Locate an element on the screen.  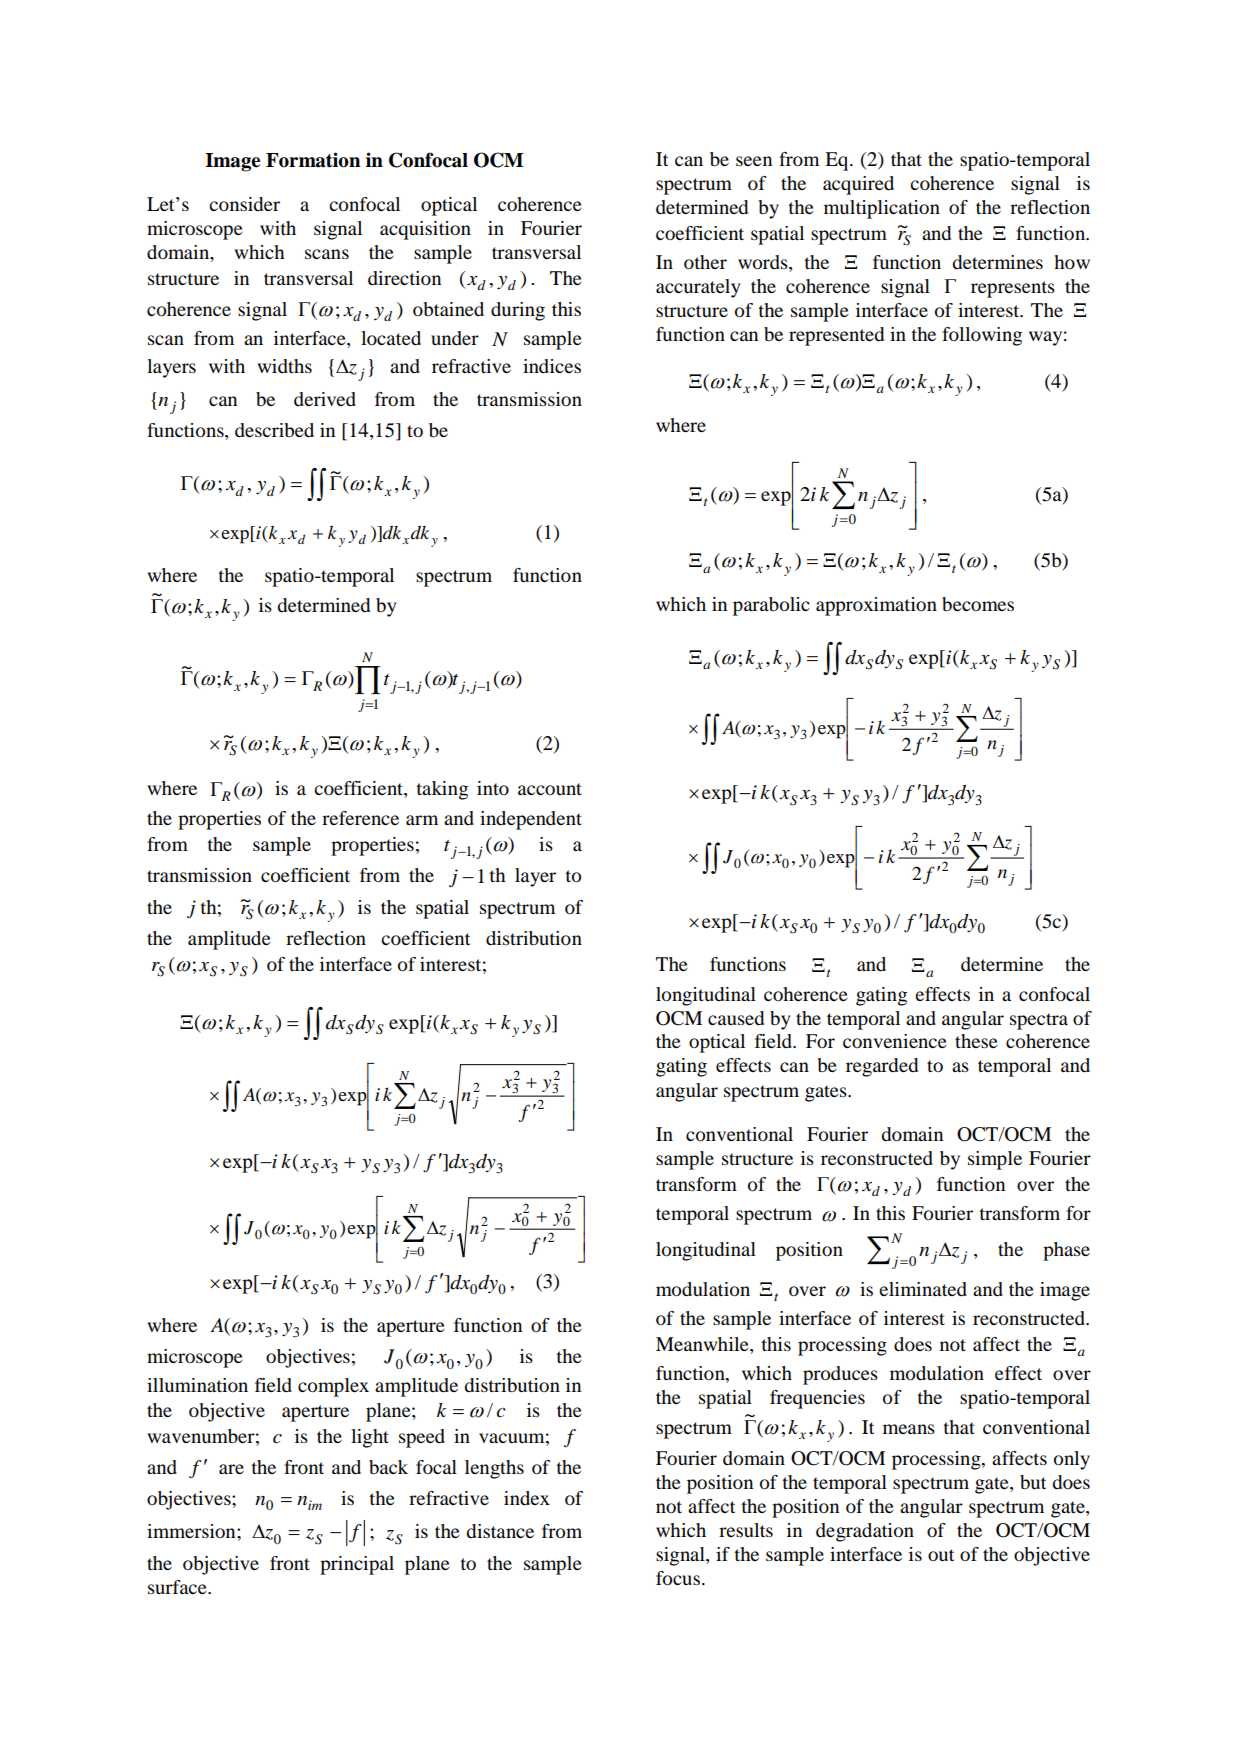
multiplication is located at coordinates (882, 209).
